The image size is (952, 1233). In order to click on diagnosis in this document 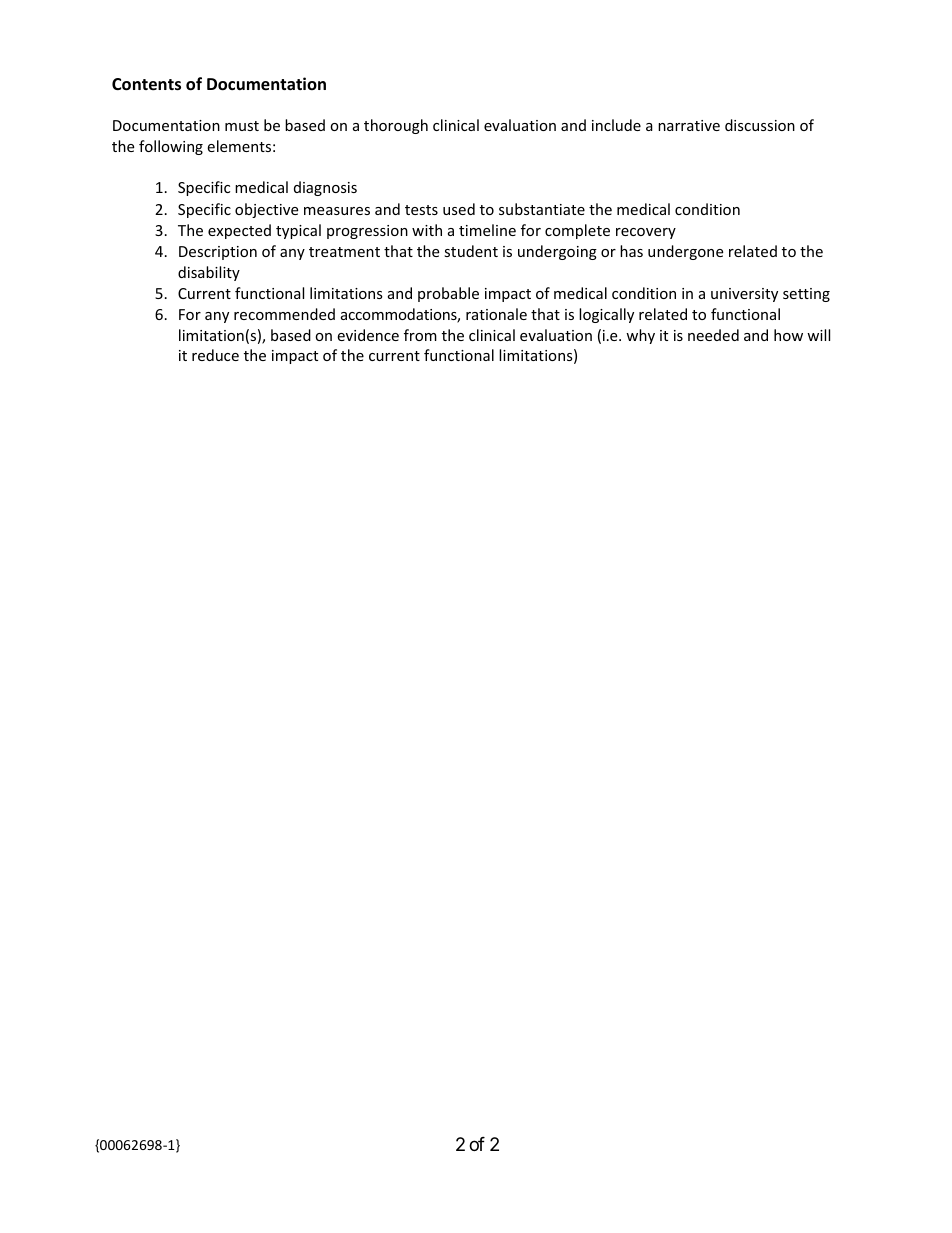, I will do `click(325, 188)`.
